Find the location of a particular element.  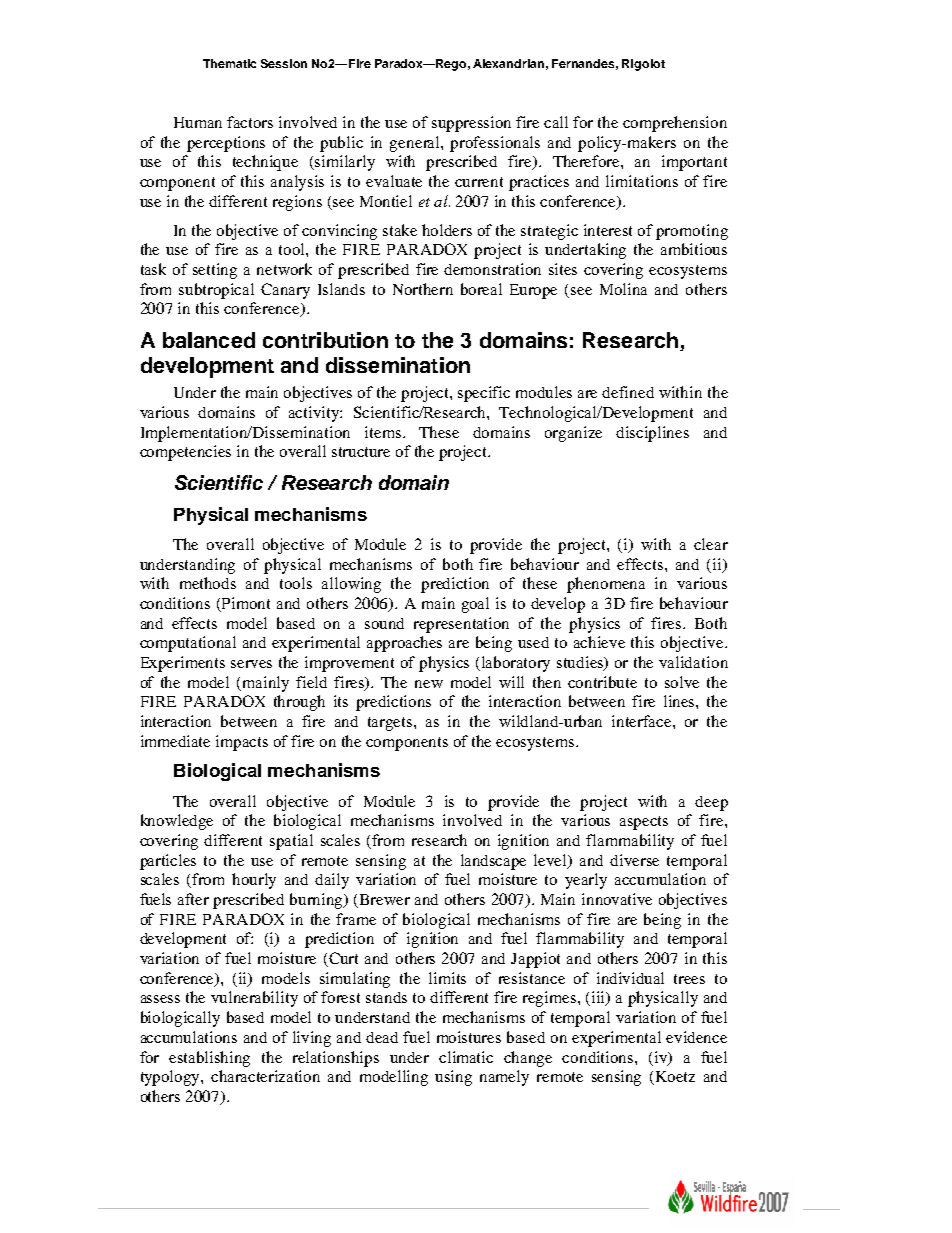

suppression is located at coordinates (471, 124).
